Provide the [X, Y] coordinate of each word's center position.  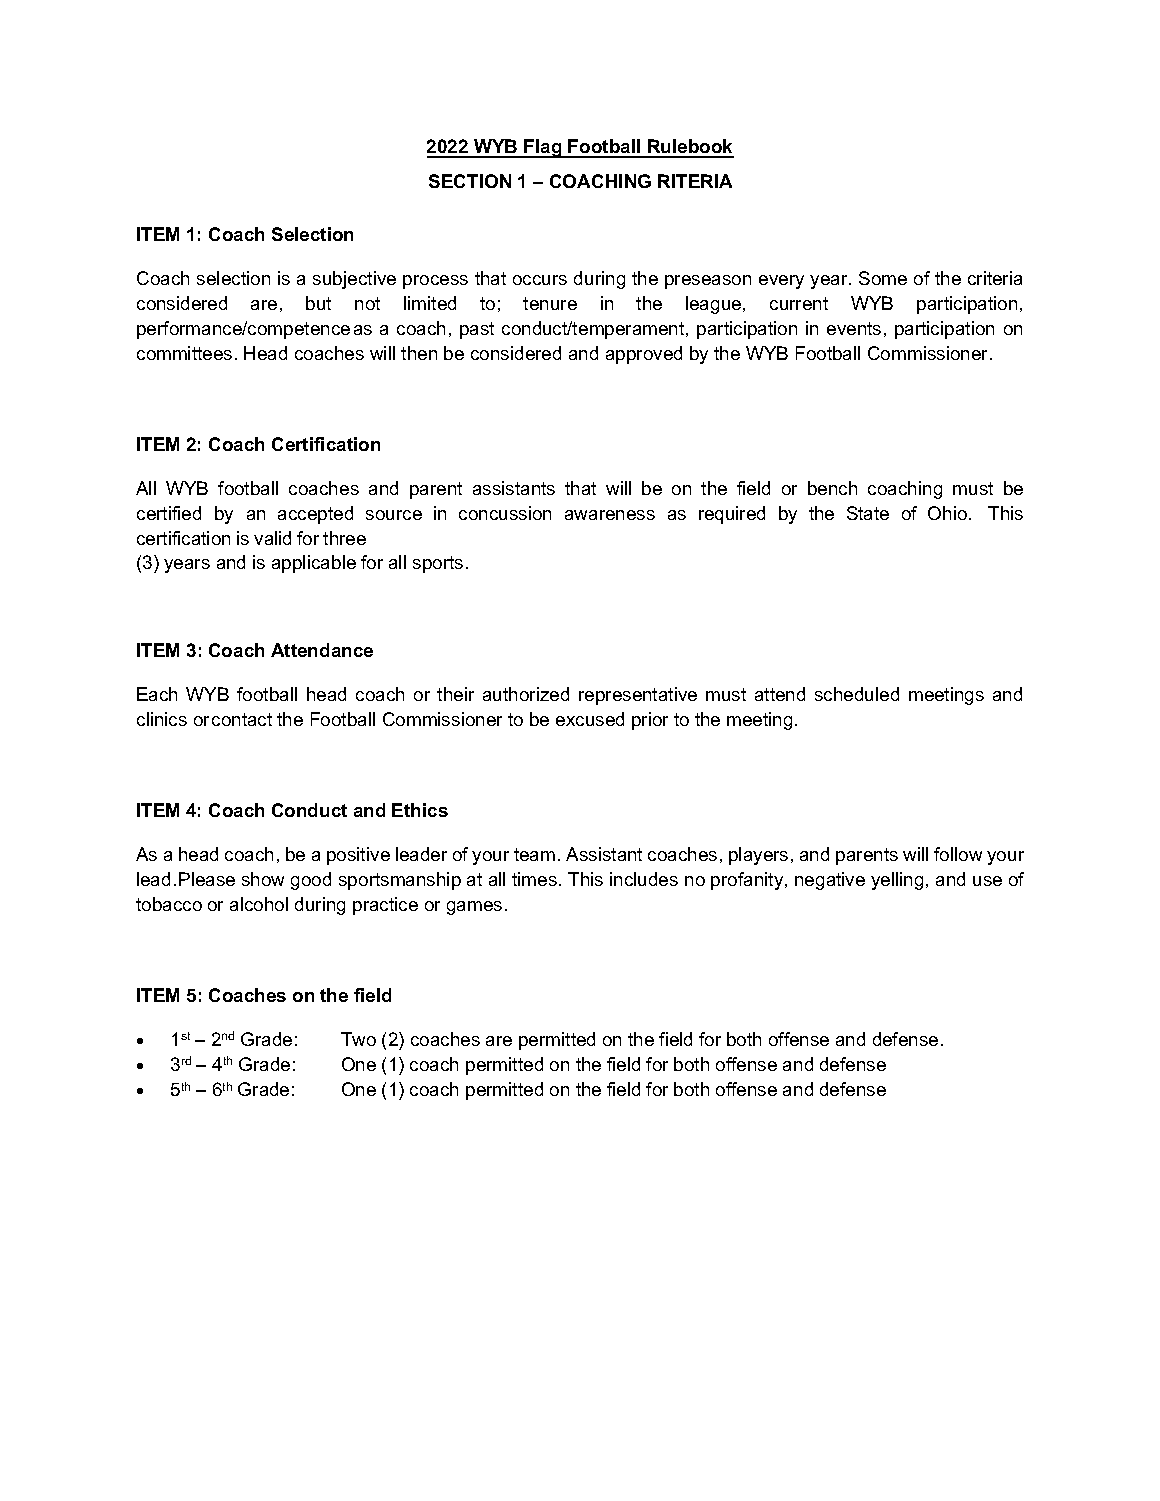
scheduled [857, 694]
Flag [543, 148]
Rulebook [690, 148]
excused [590, 719]
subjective [354, 280]
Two [358, 1039]
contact [242, 719]
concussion [505, 513]
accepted [315, 515]
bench [832, 488]
